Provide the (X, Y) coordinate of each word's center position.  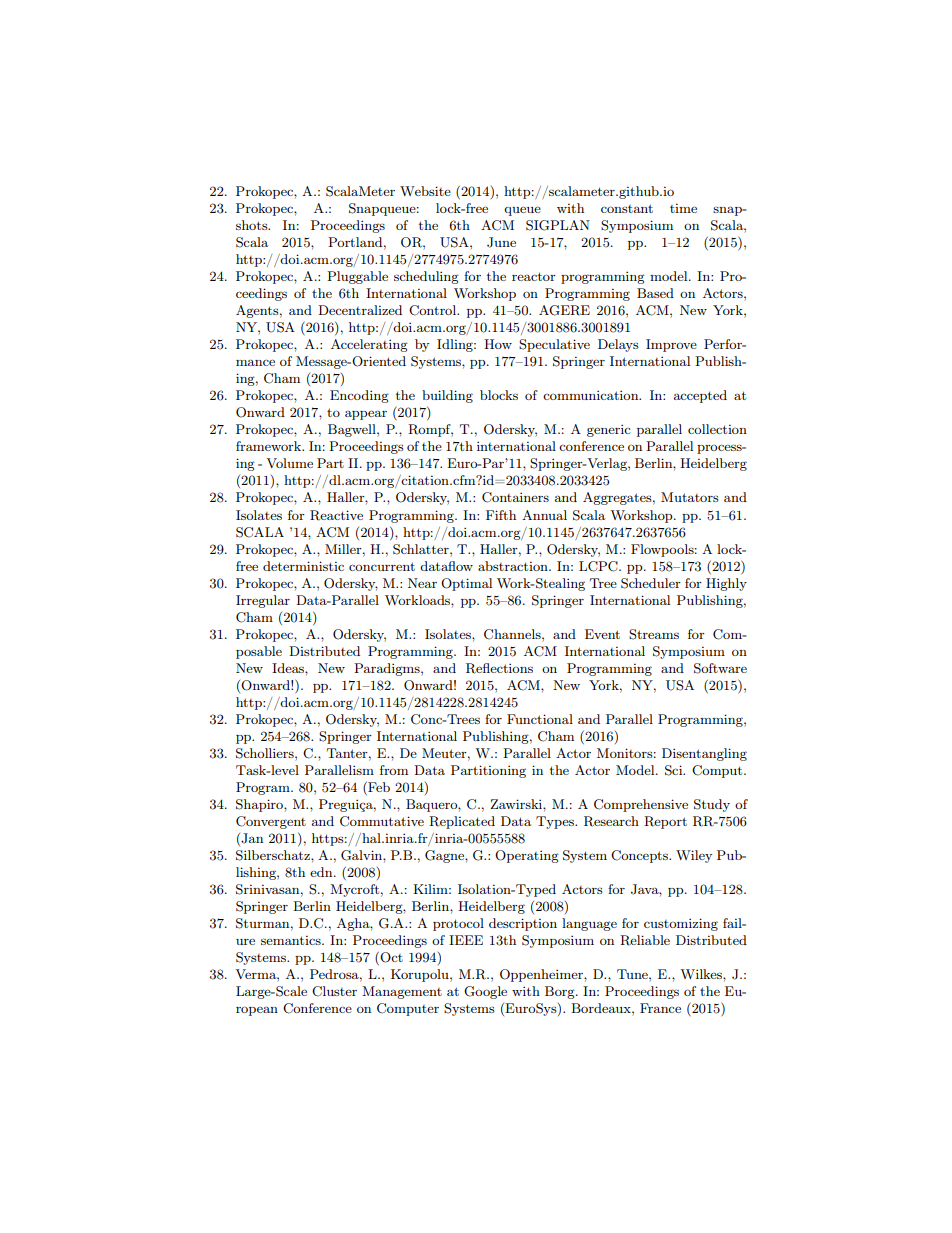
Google (485, 992)
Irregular (263, 601)
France (660, 1008)
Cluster (334, 991)
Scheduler (651, 583)
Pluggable (357, 277)
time (683, 208)
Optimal (466, 584)
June (501, 242)
